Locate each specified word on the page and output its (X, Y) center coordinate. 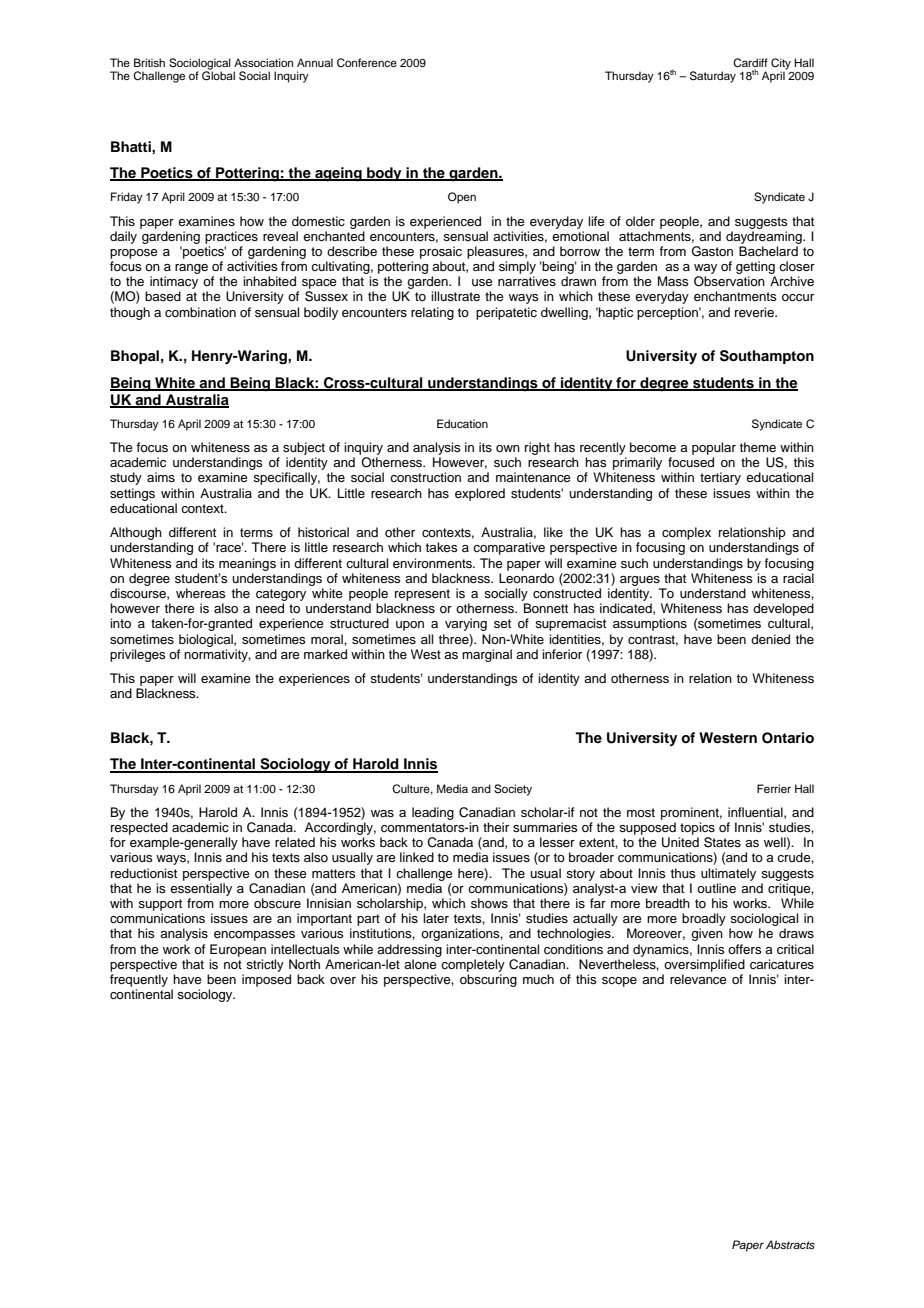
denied (770, 639)
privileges (138, 655)
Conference (367, 63)
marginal (487, 655)
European (238, 950)
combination (200, 312)
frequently (139, 980)
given (707, 934)
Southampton (767, 357)
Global (218, 75)
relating (432, 313)
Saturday (713, 77)
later (436, 918)
